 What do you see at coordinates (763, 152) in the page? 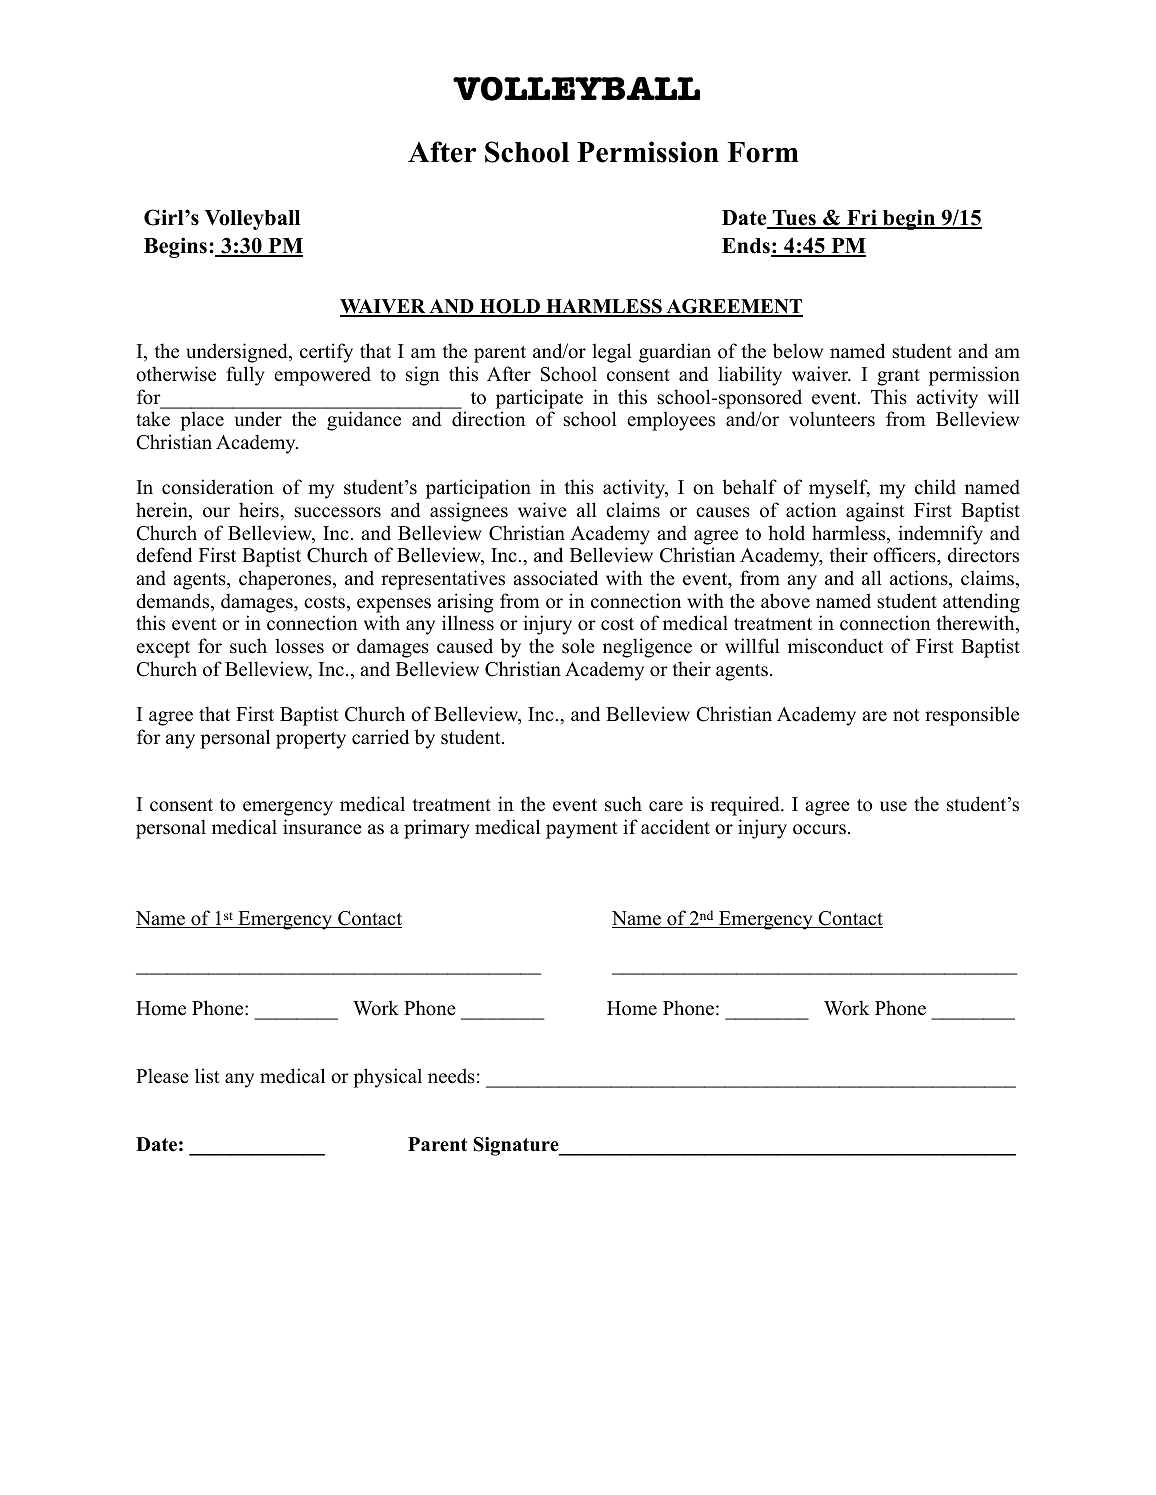
I see `Form` at bounding box center [763, 152].
